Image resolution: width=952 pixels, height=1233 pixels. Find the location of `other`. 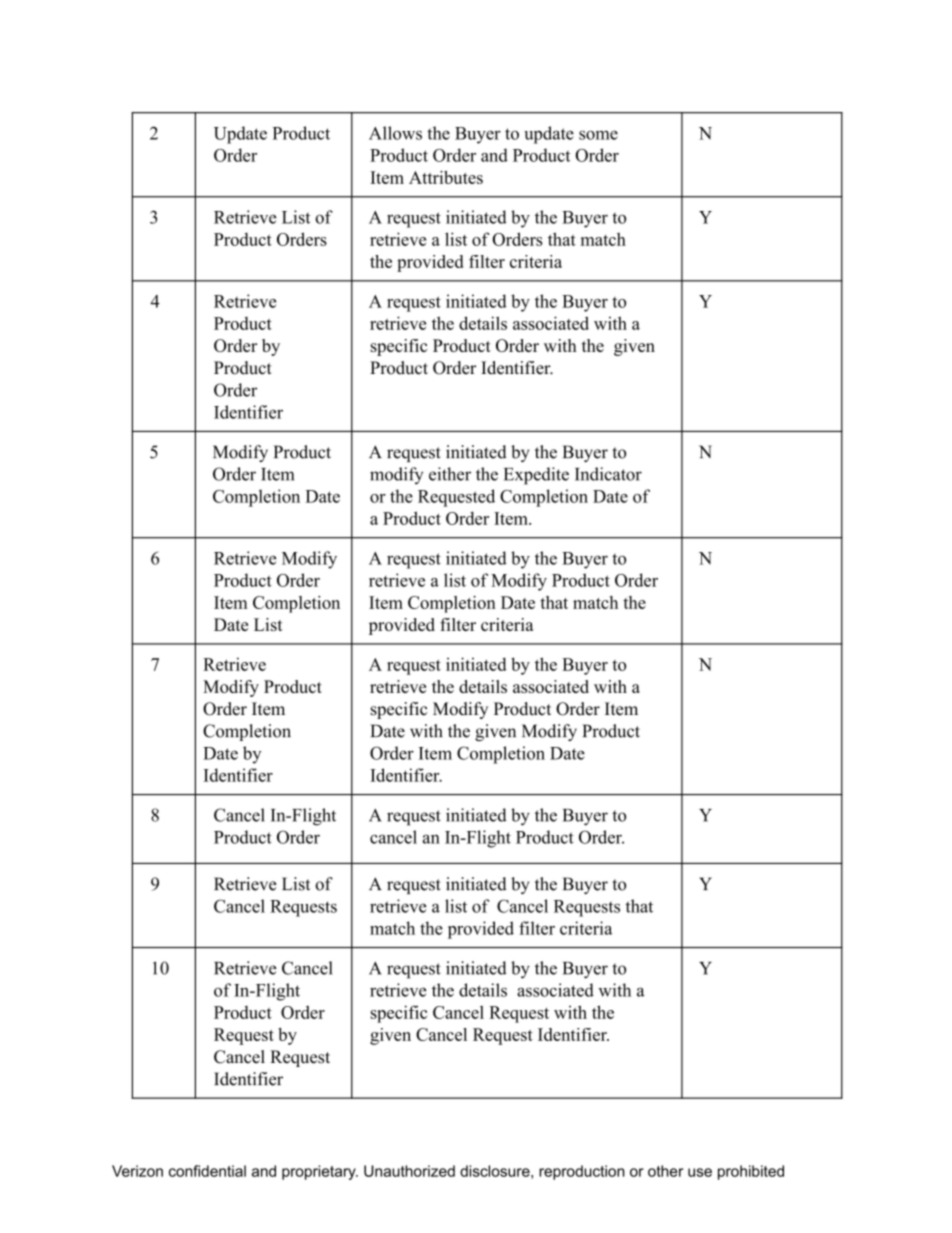

other is located at coordinates (665, 1171).
